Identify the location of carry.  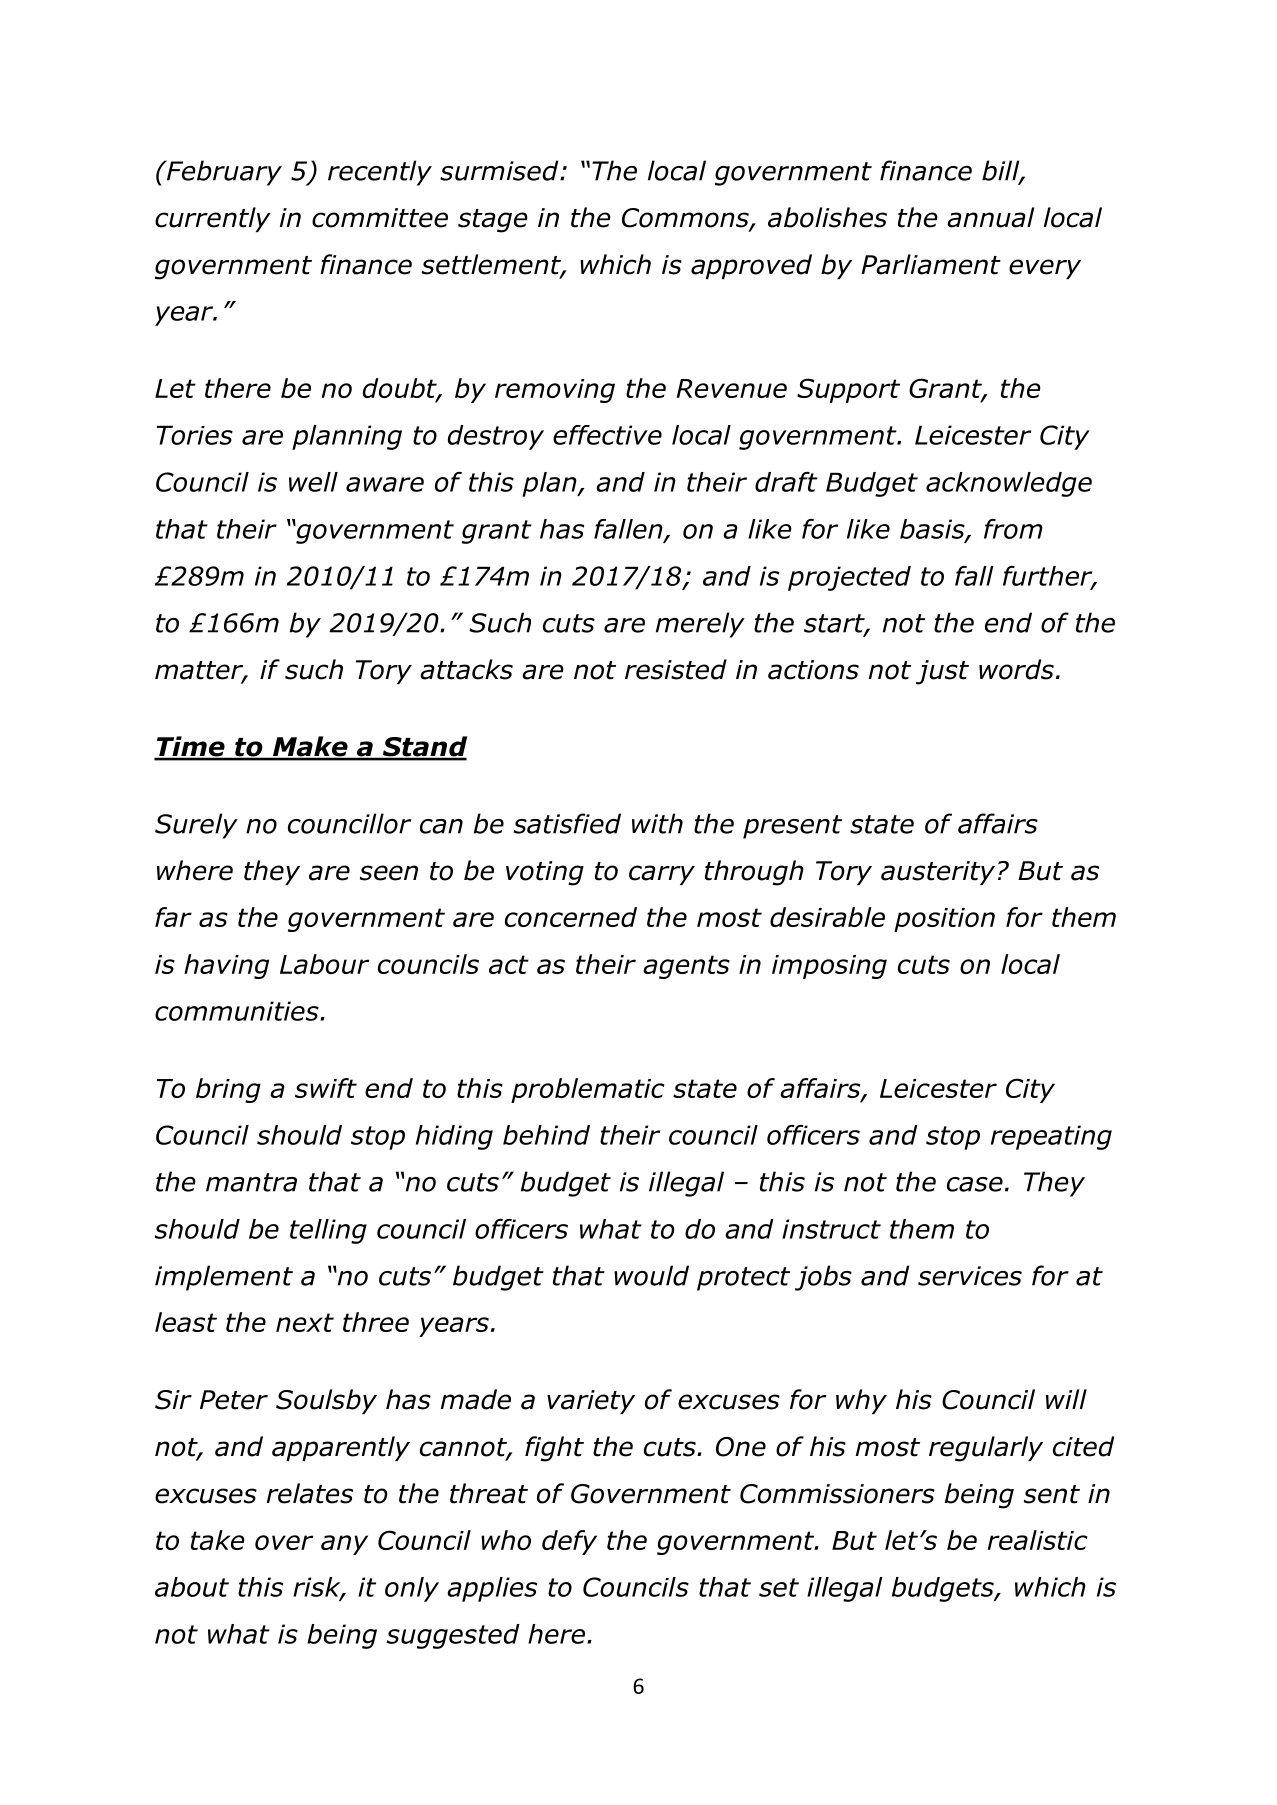
(662, 875).
